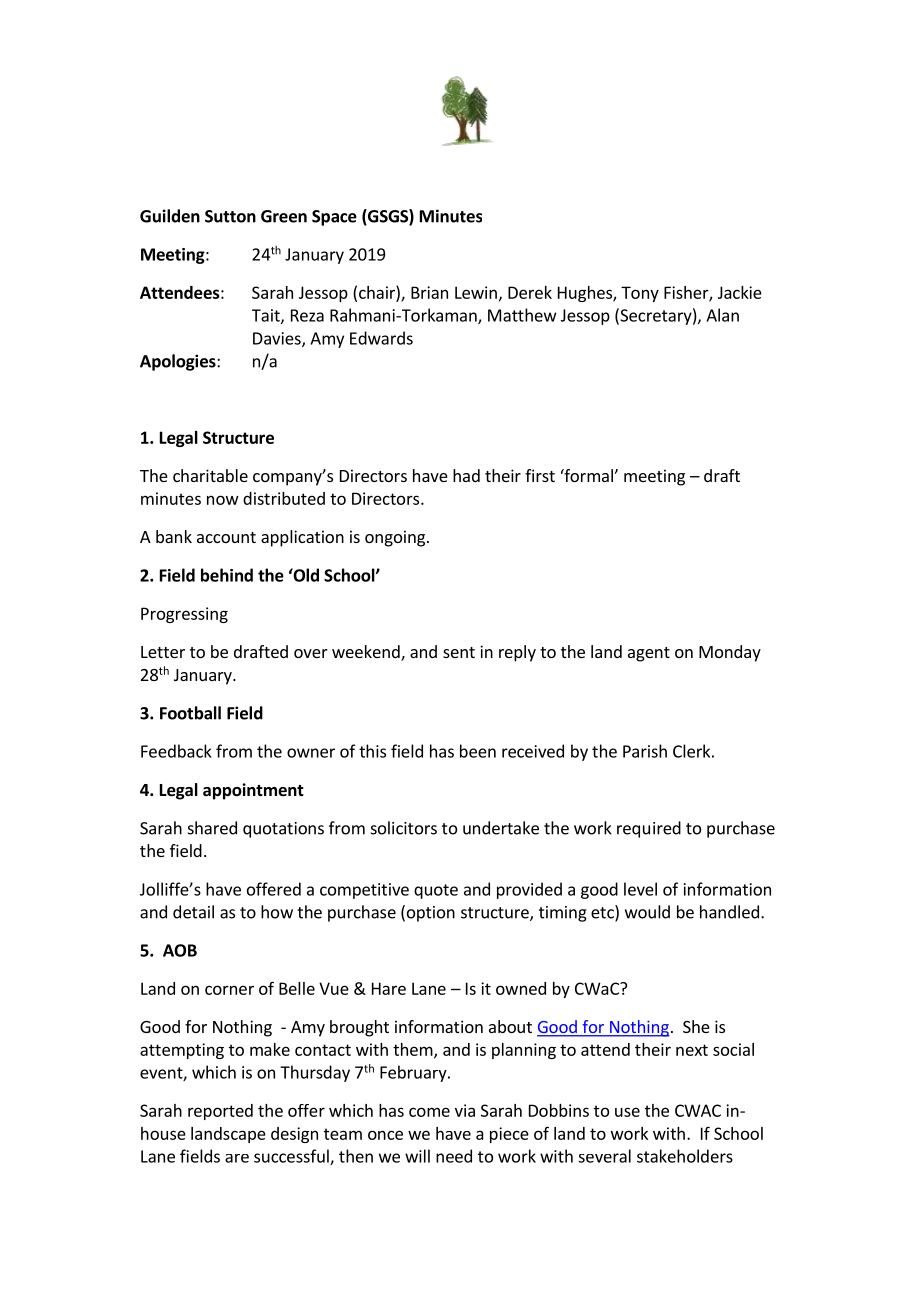  I want to click on solicitors, so click(404, 828).
